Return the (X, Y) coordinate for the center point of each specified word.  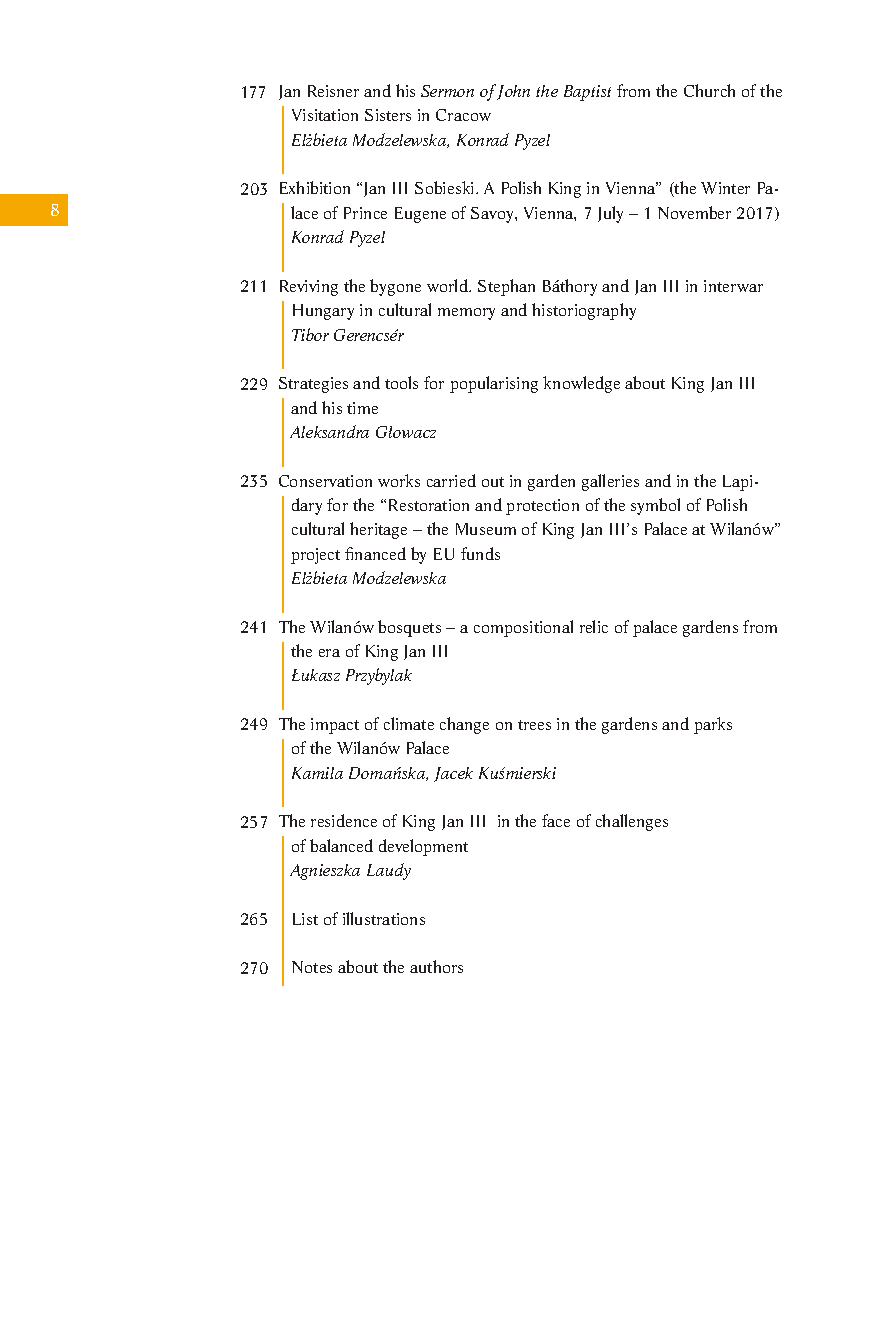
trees (534, 725)
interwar (733, 286)
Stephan (506, 287)
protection (542, 507)
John (513, 92)
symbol (655, 506)
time (362, 408)
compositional (523, 628)
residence (344, 820)
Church (709, 90)
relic (594, 626)
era (329, 653)
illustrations (384, 918)
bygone (395, 287)
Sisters (388, 115)
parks (713, 725)
